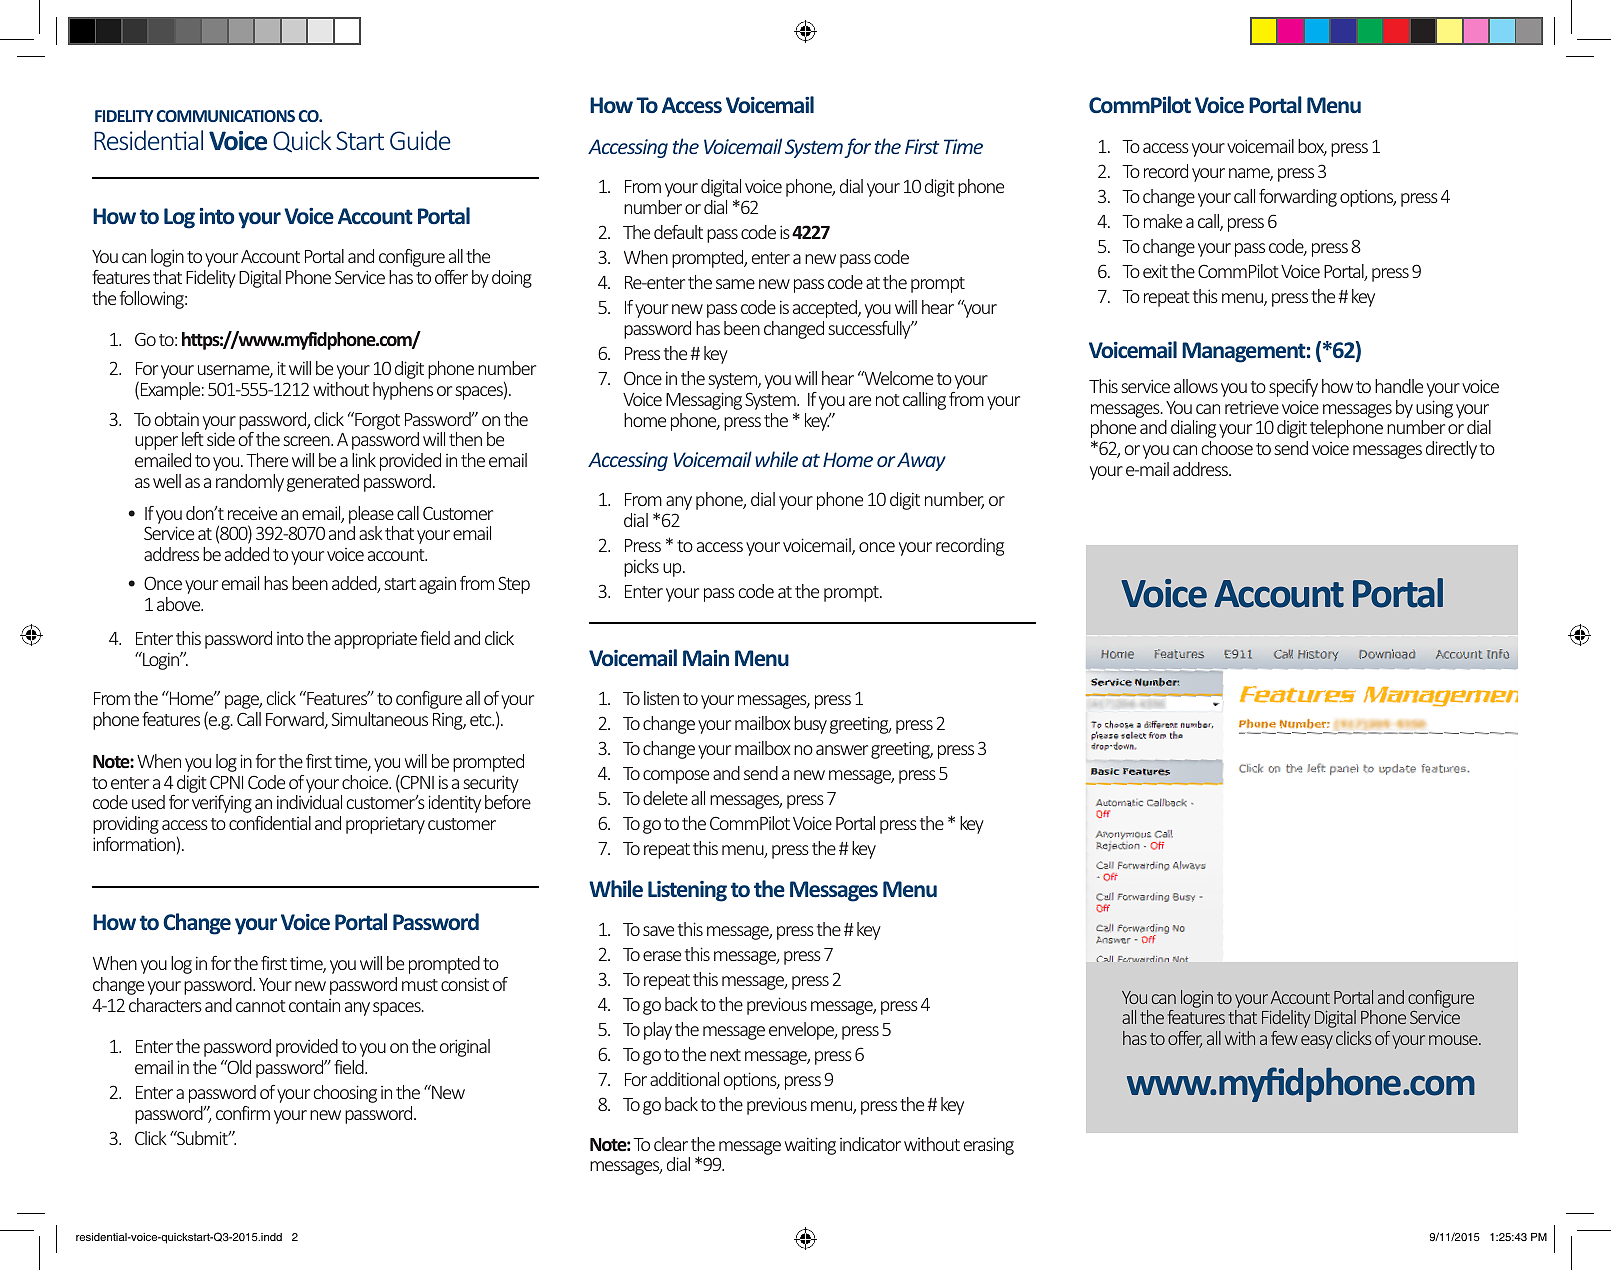 The width and height of the screenshot is (1611, 1270). I want to click on default, so click(678, 232).
